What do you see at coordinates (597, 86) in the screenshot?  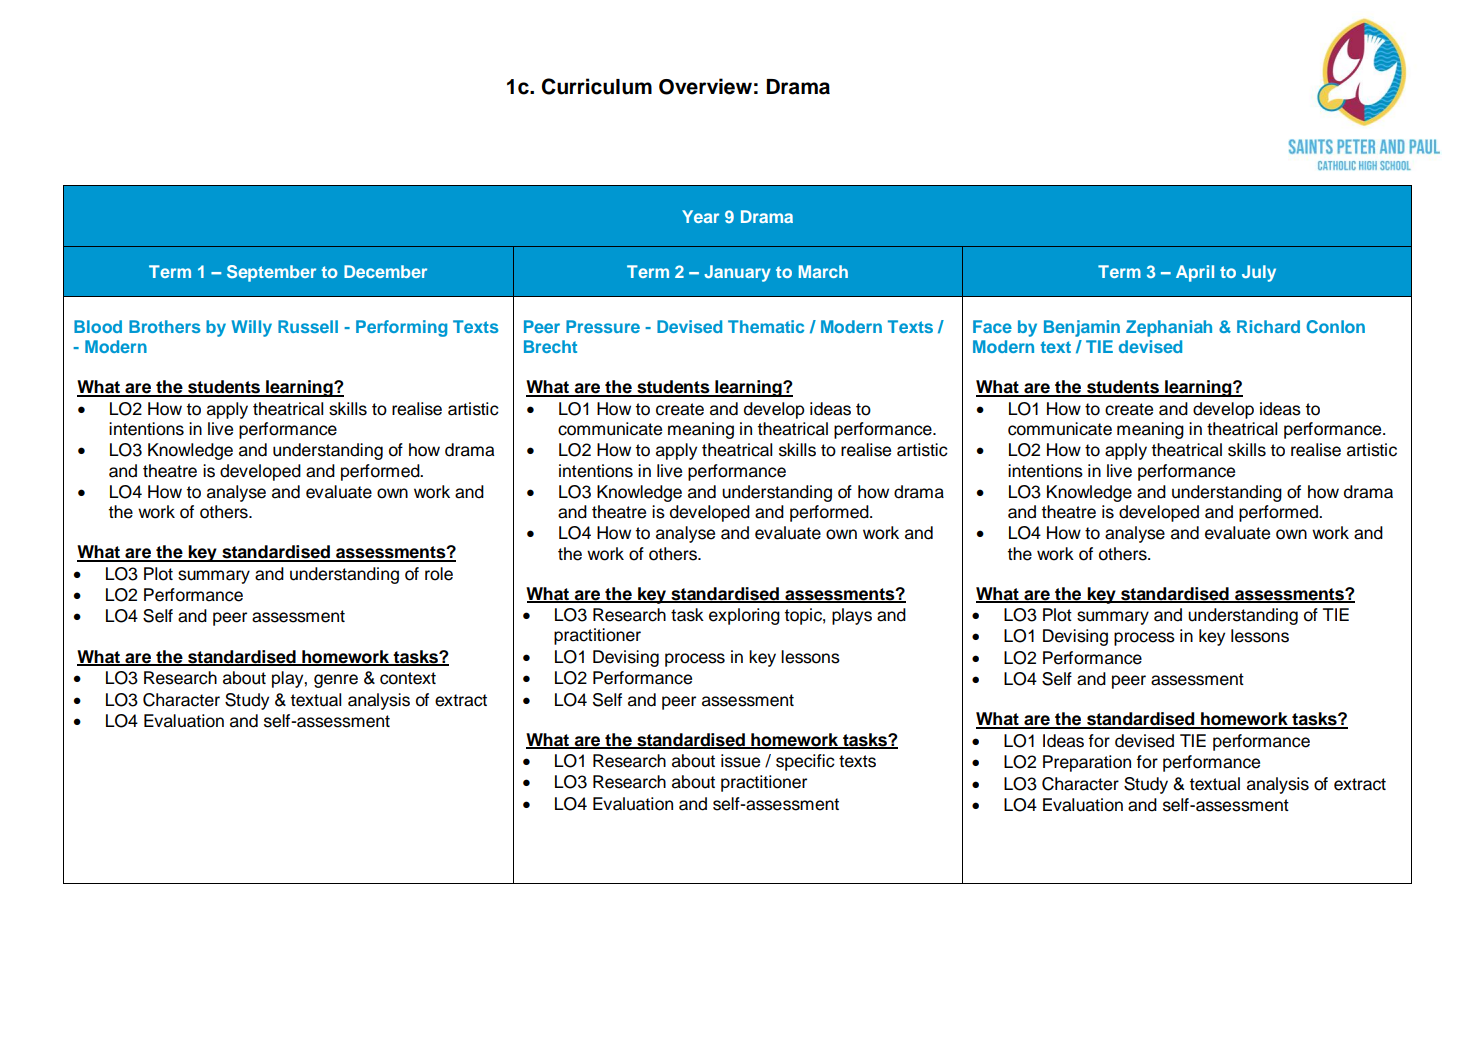 I see `Curriculum` at bounding box center [597, 86].
